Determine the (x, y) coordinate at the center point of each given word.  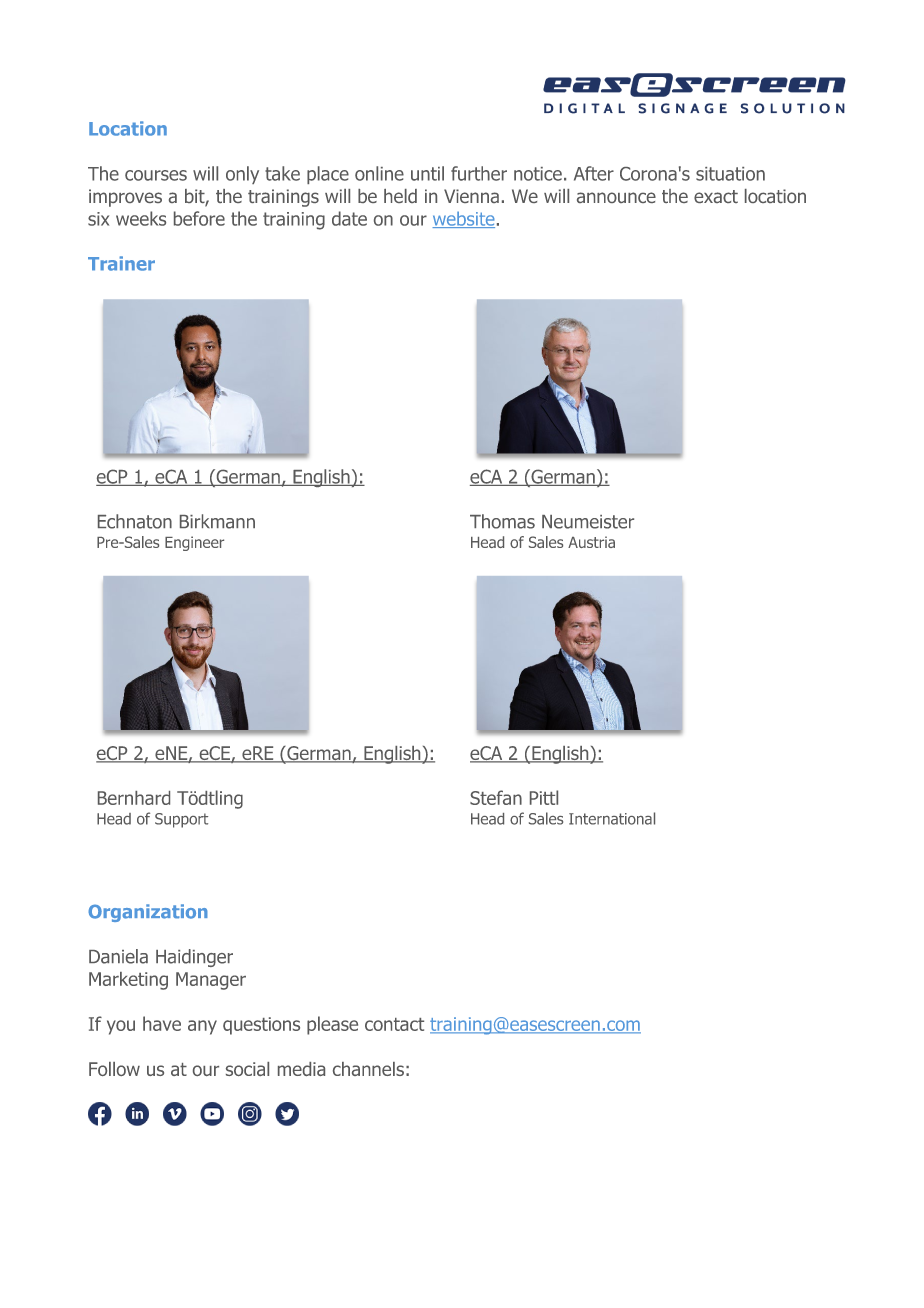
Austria (591, 542)
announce (616, 197)
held (400, 196)
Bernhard (134, 798)
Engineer (194, 543)
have (162, 1023)
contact (394, 1024)
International (612, 818)
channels (368, 1069)
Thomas (502, 521)
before (199, 218)
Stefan (496, 797)
